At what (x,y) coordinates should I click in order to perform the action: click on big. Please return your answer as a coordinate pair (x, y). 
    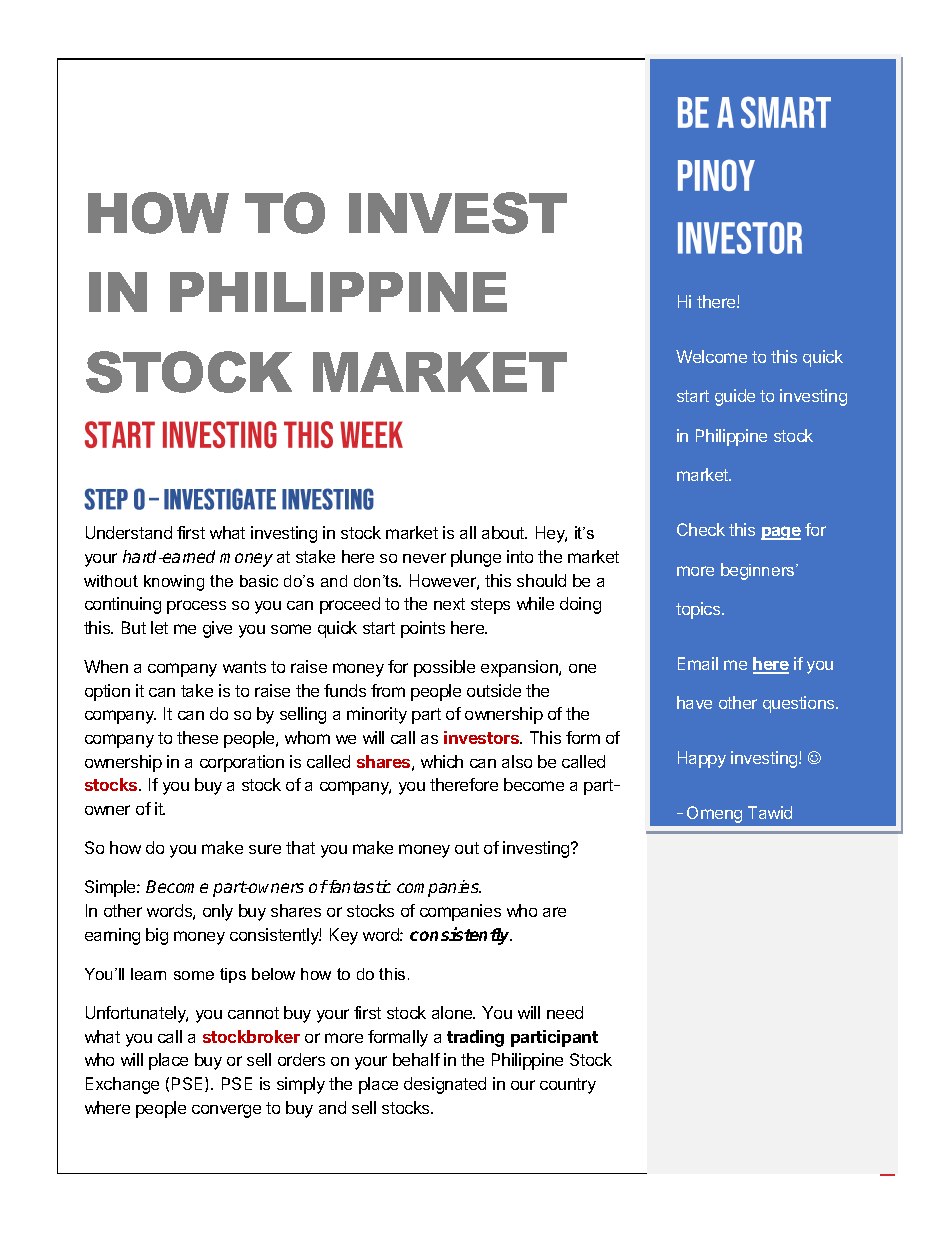
    Looking at the image, I should click on (157, 936).
